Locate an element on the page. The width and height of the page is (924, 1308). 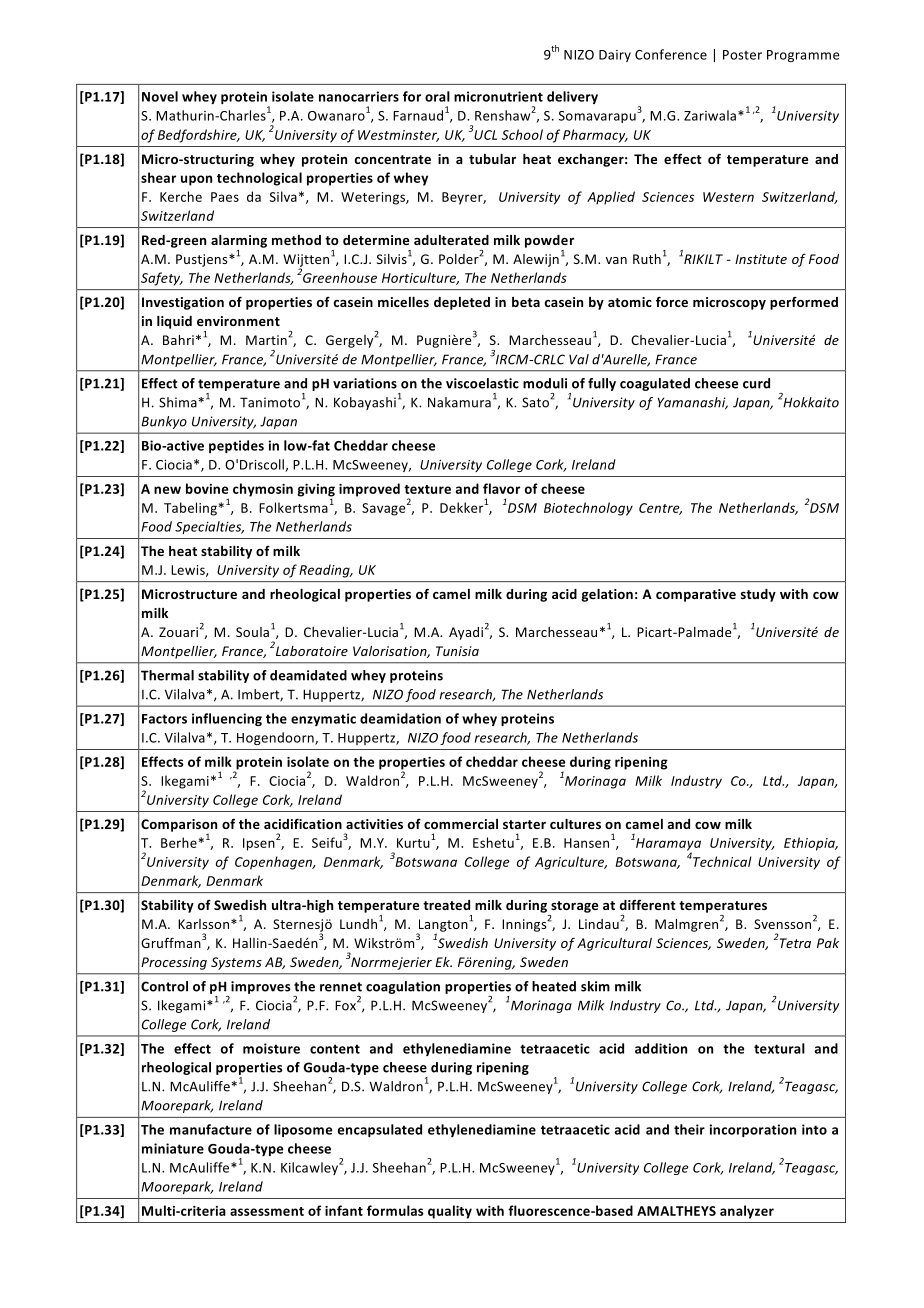
Systems is located at coordinates (236, 963).
